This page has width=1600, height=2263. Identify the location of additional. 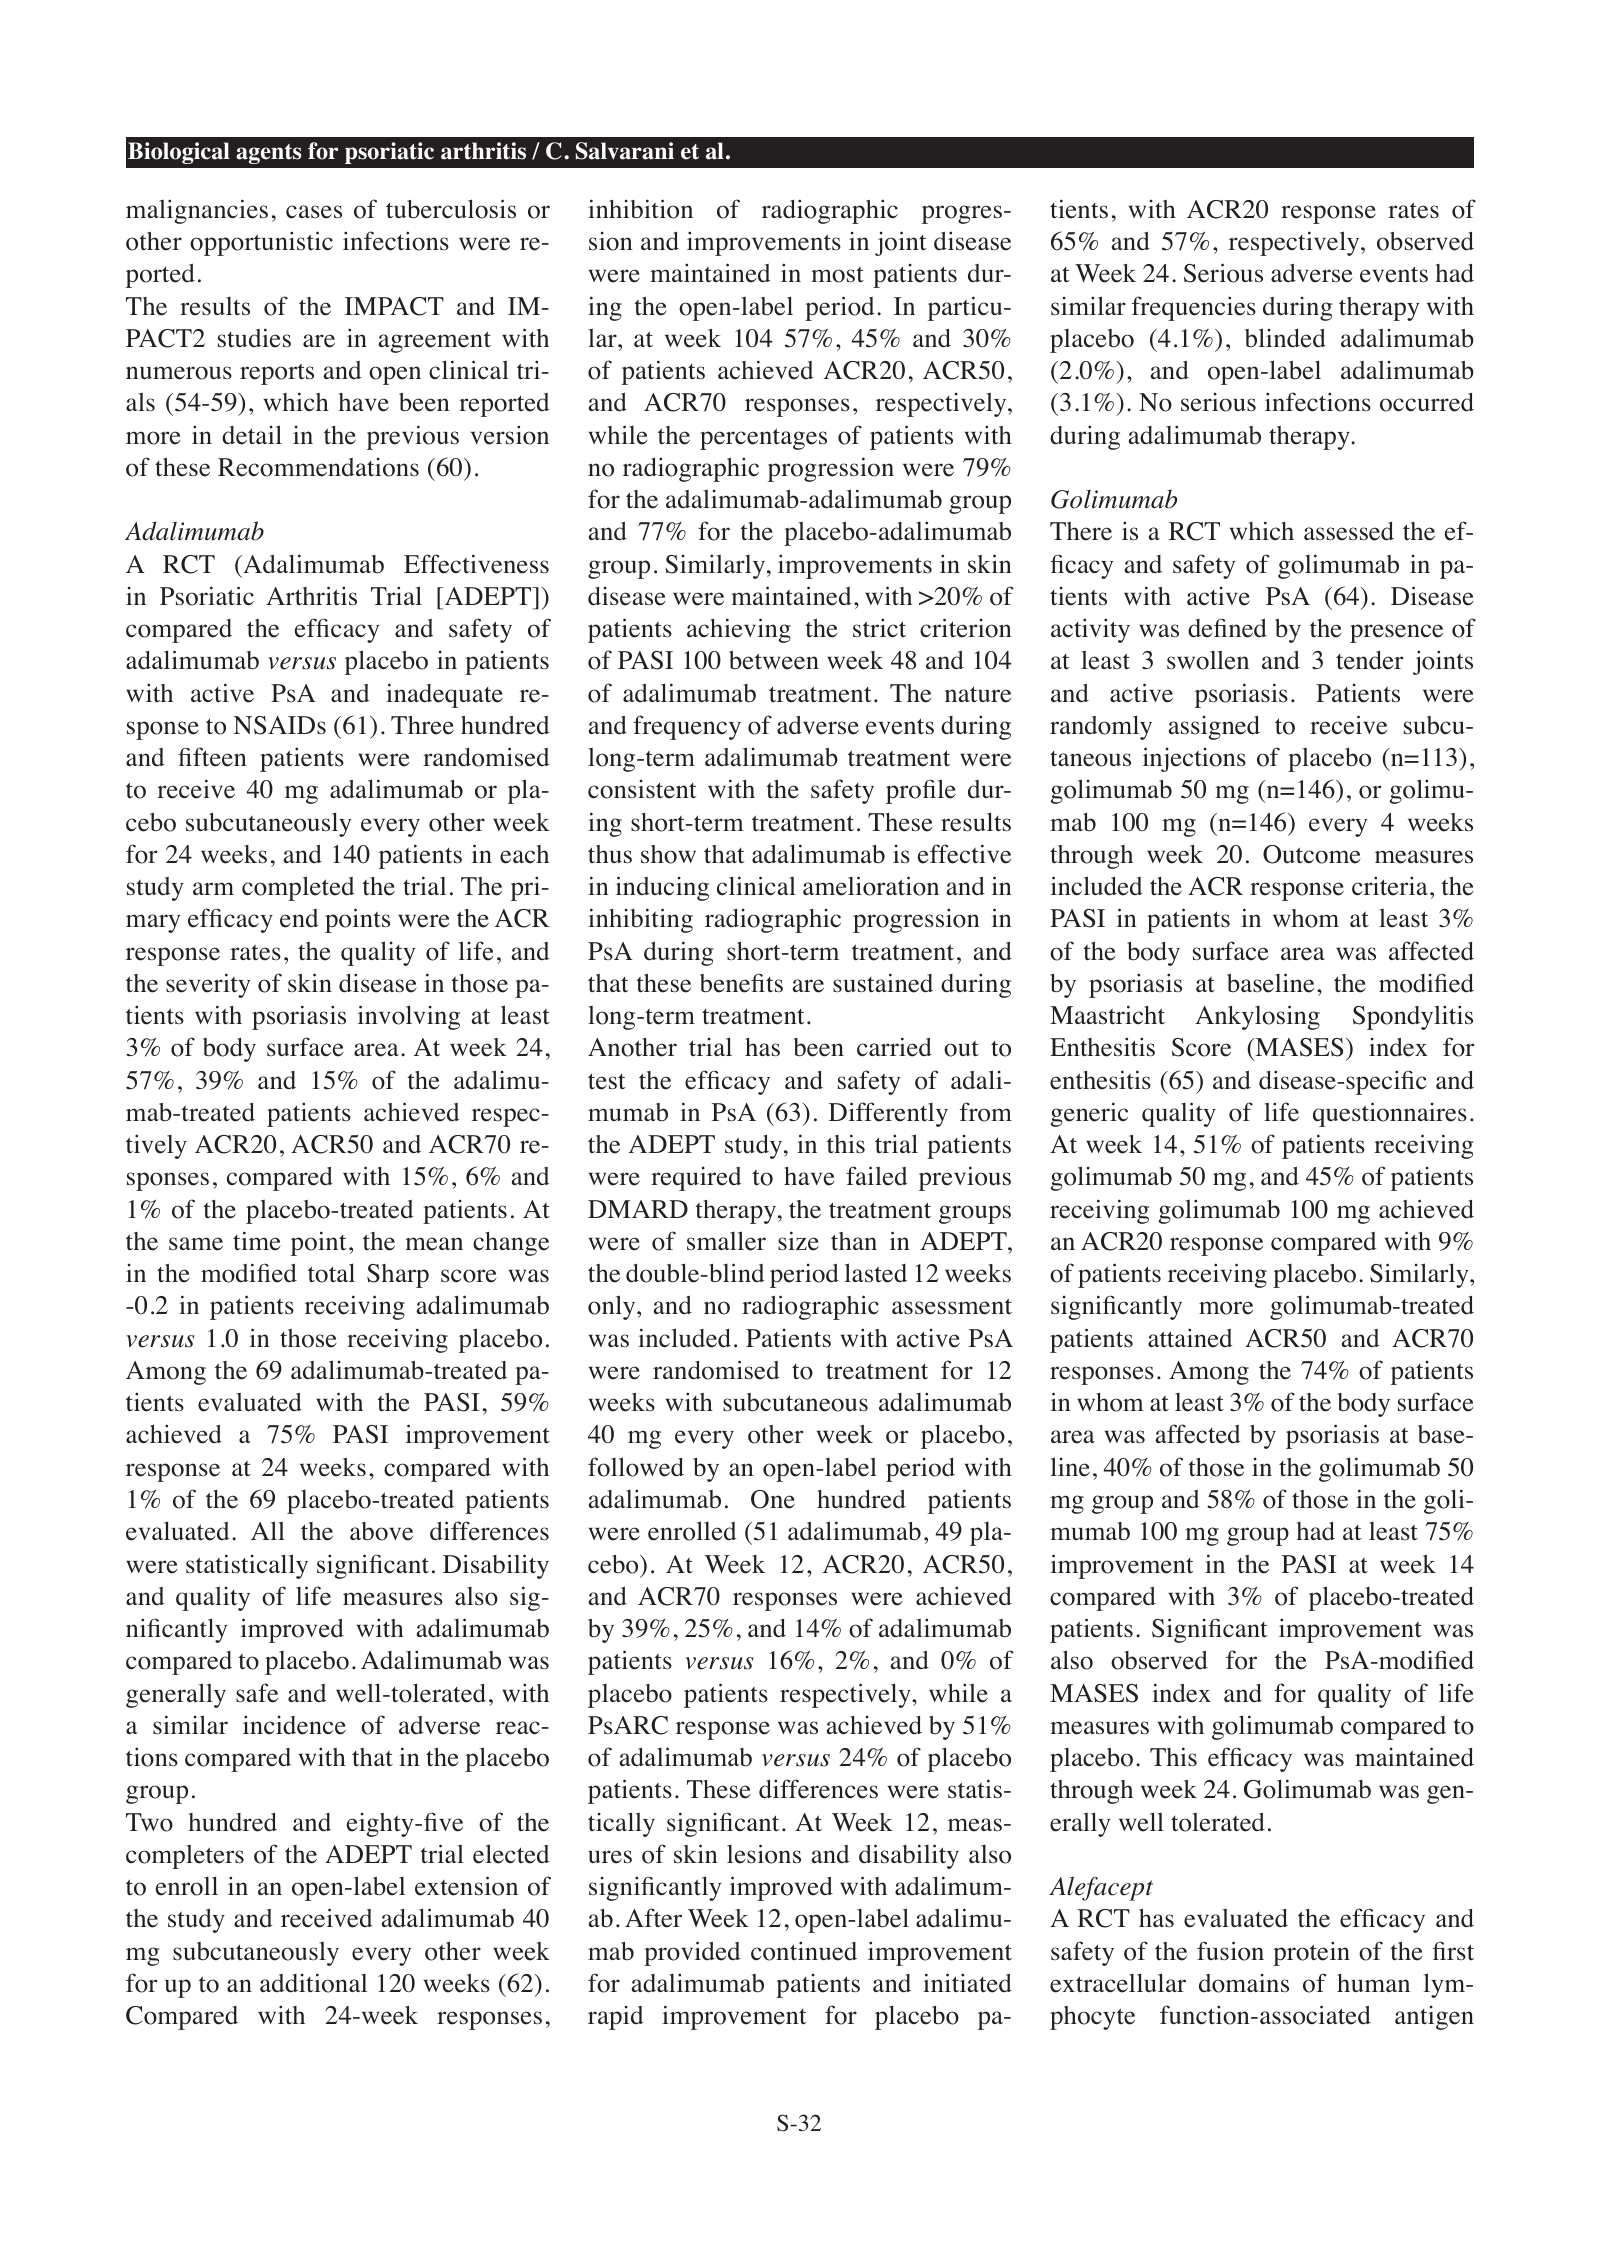
(313, 1983).
